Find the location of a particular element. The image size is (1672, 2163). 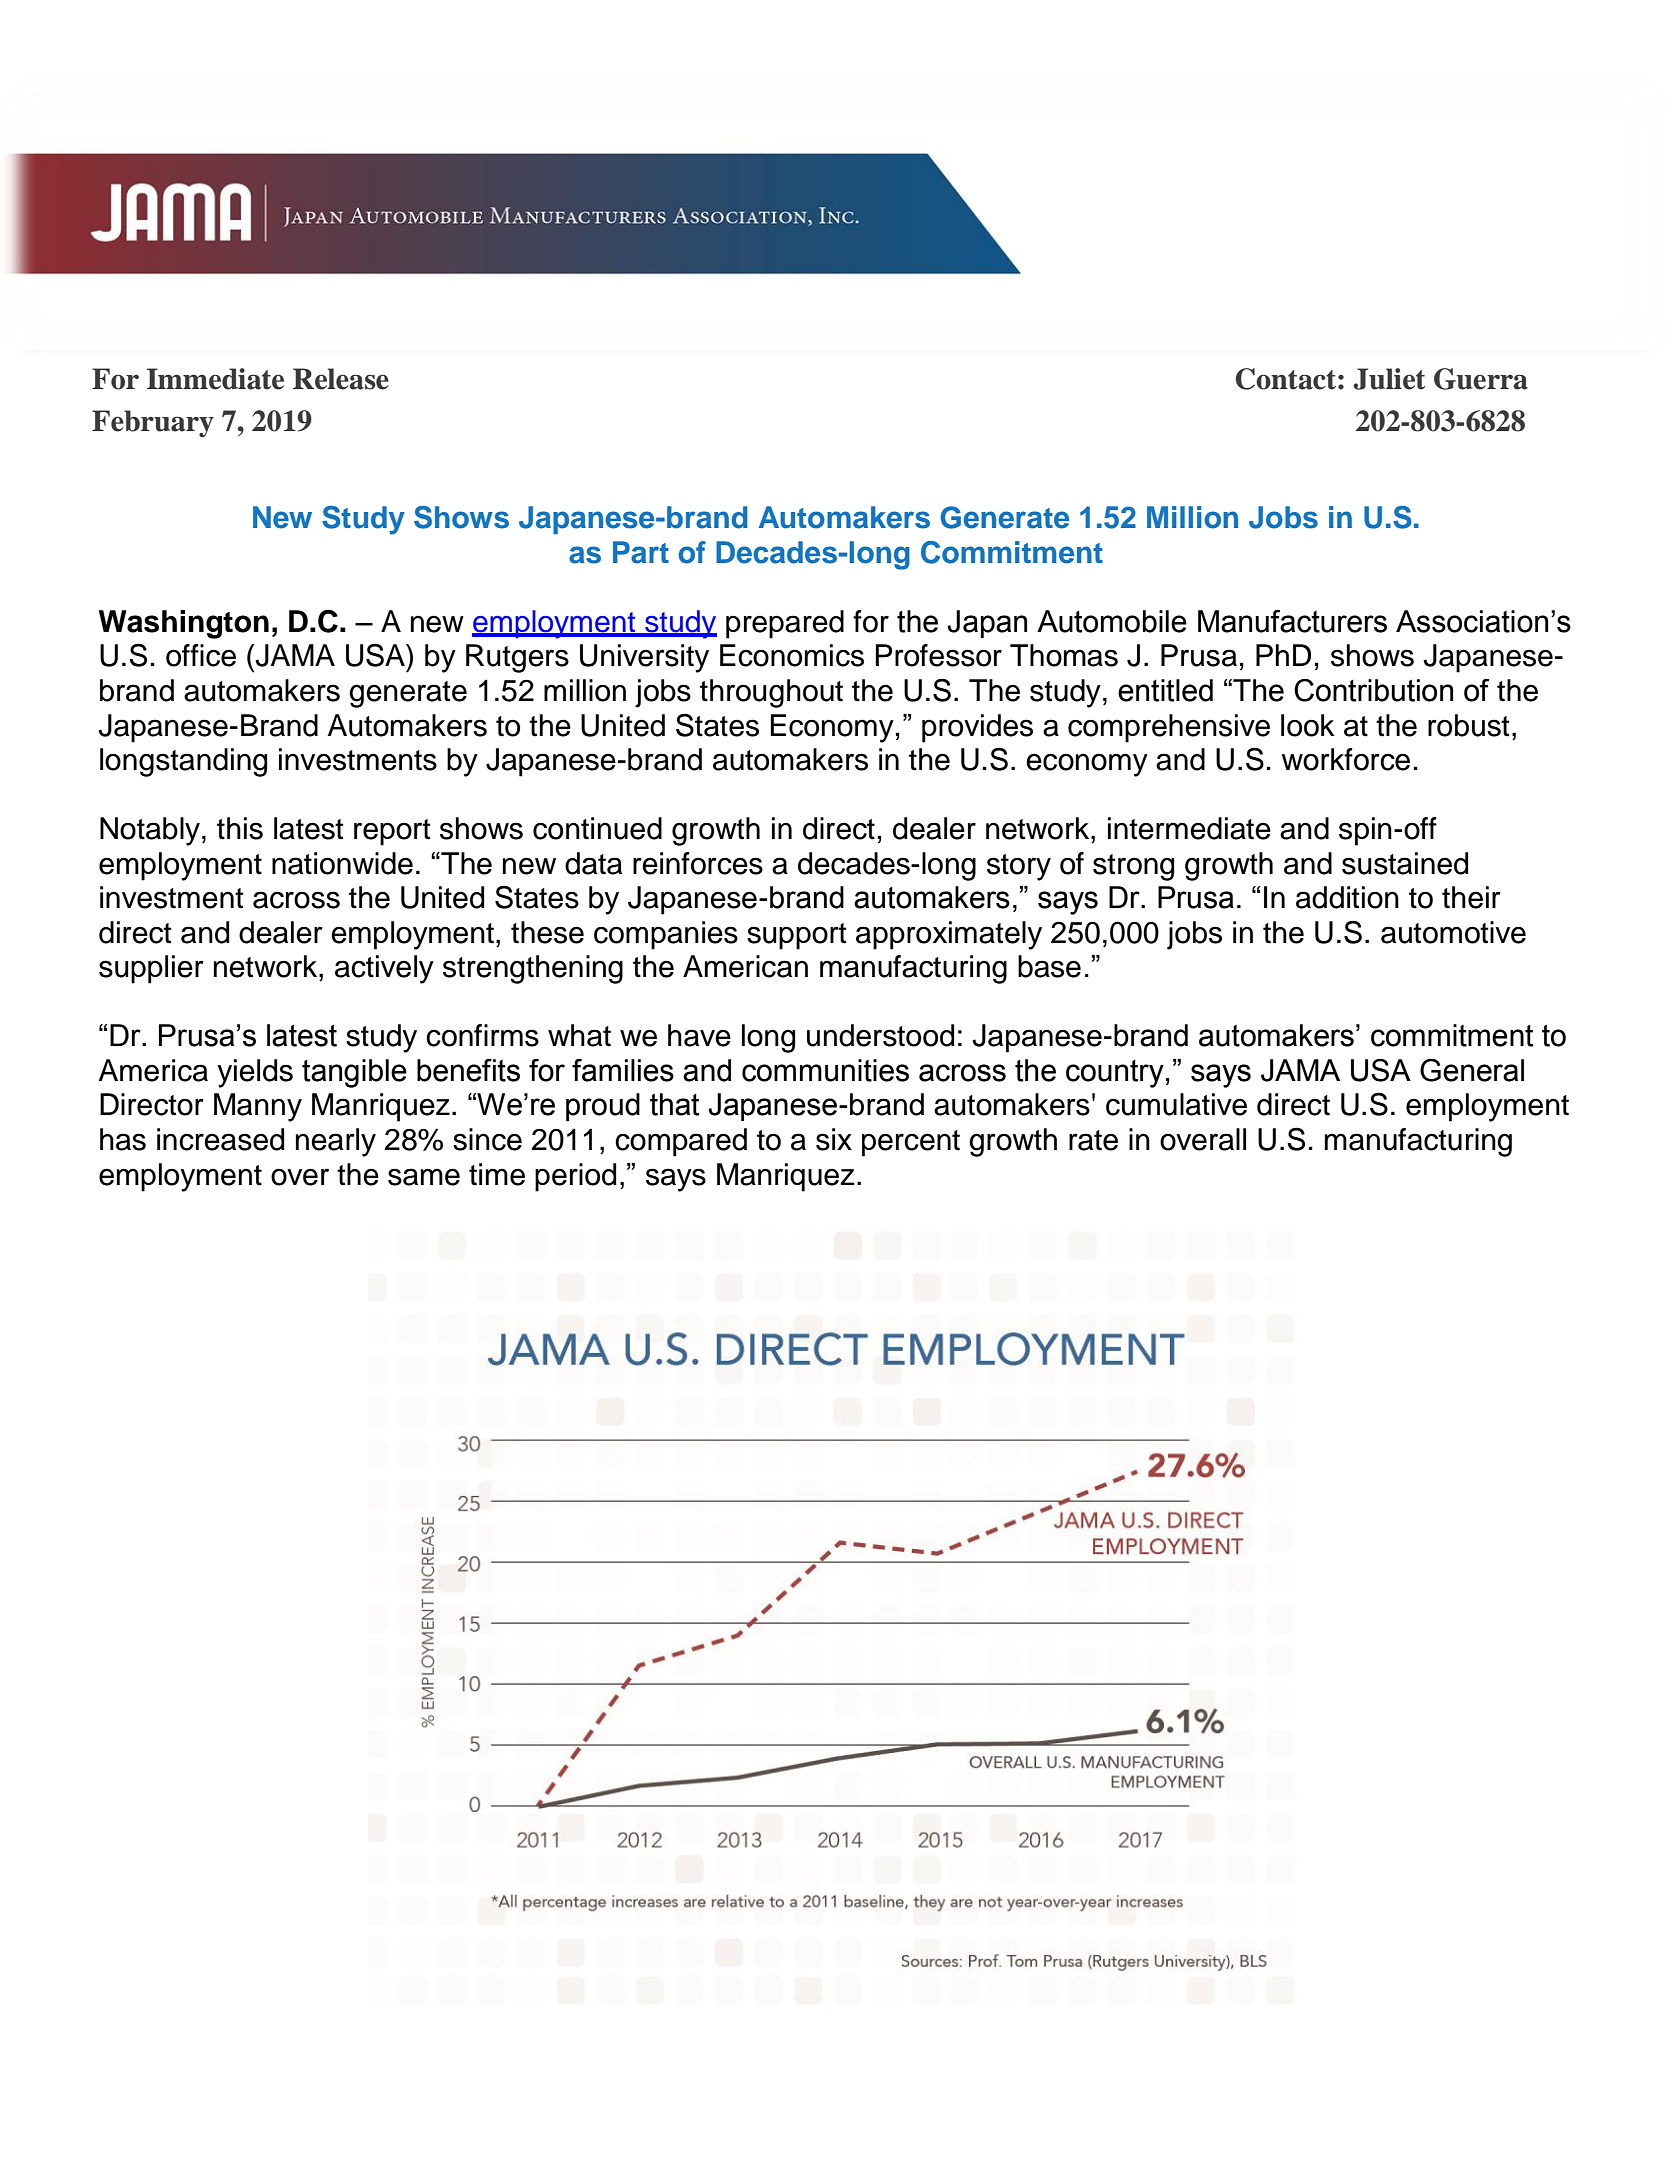

nearly is located at coordinates (336, 1142).
